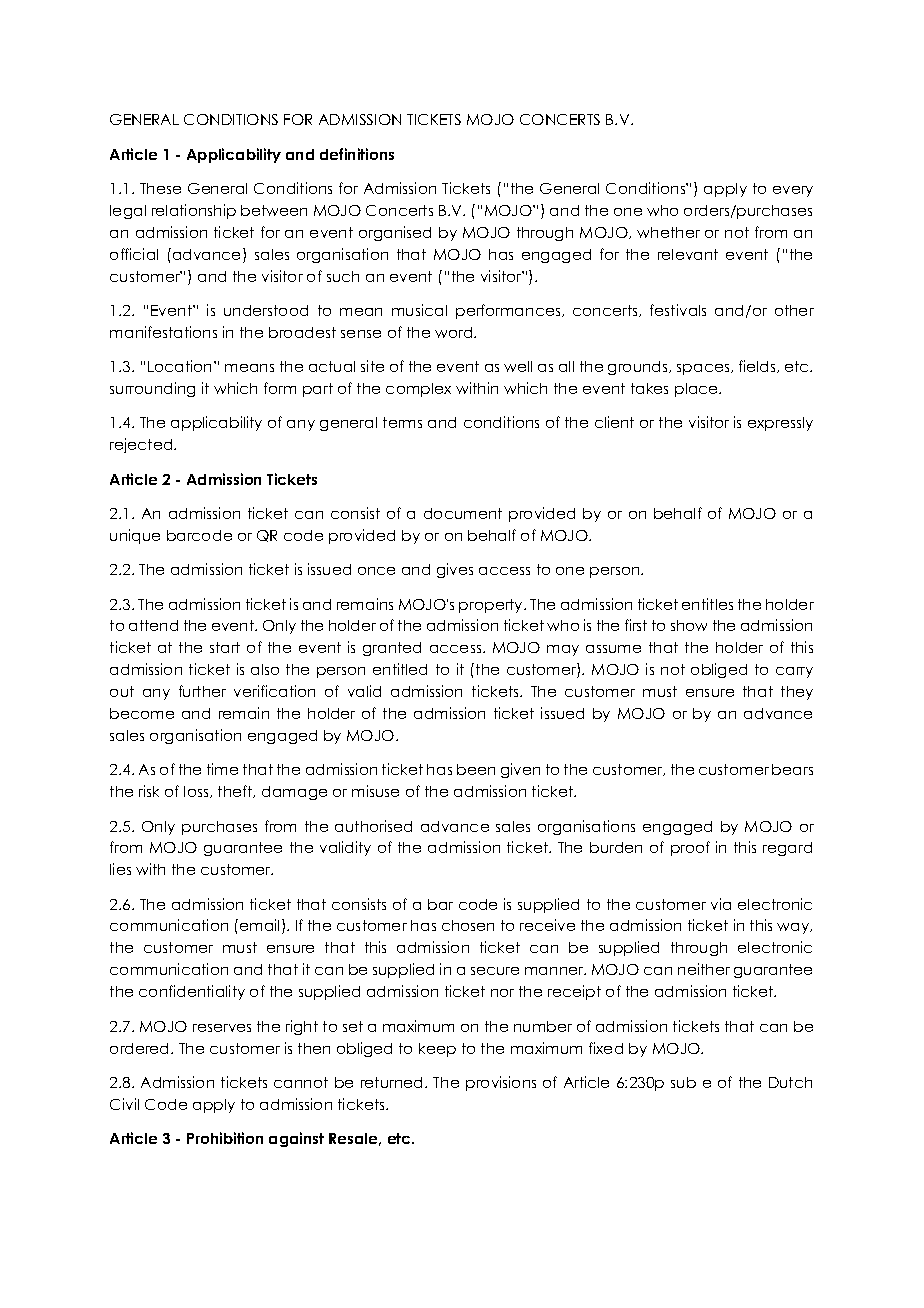  What do you see at coordinates (395, 233) in the document?
I see `organised` at bounding box center [395, 233].
